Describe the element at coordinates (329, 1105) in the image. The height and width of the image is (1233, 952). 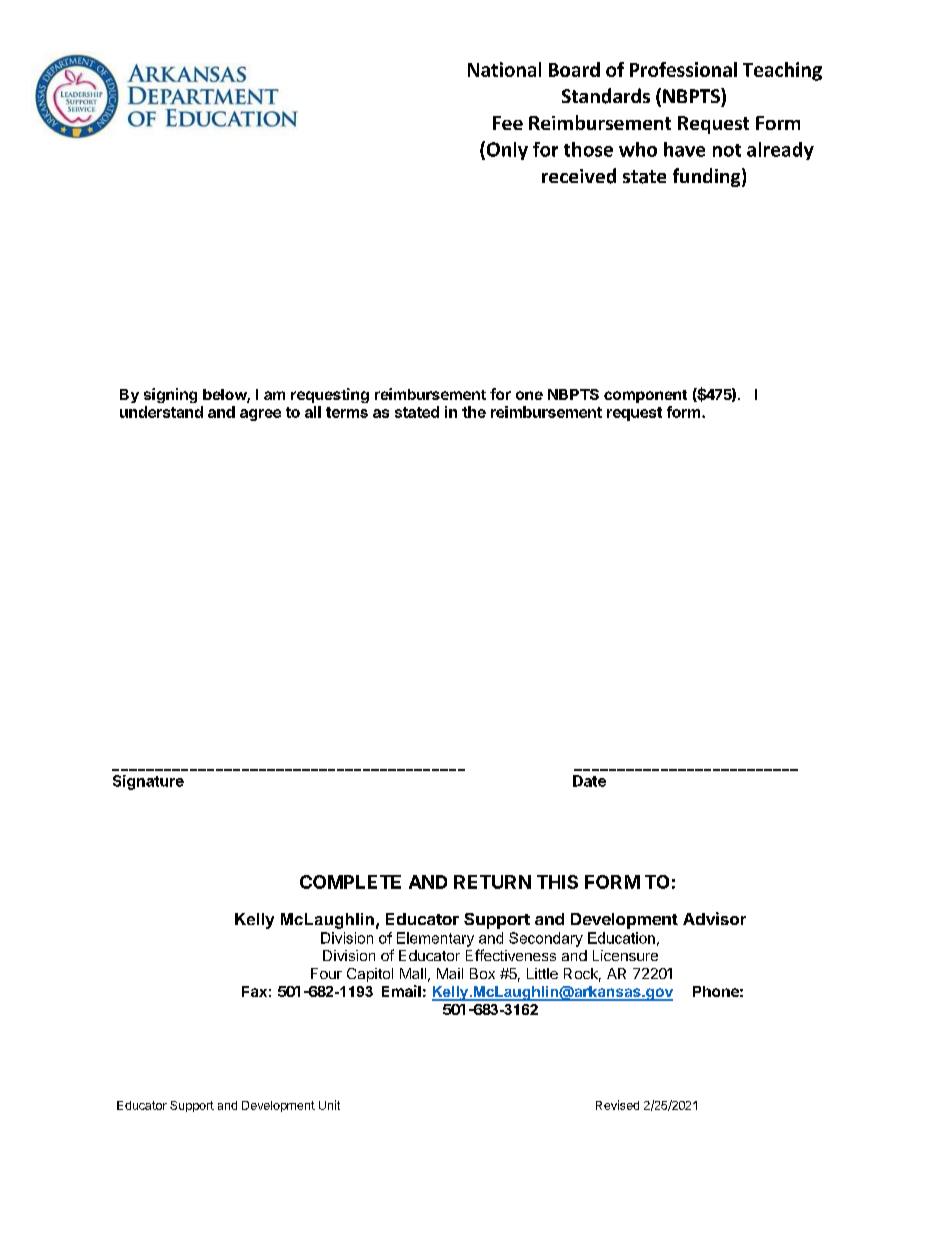
I see `Unit` at that location.
